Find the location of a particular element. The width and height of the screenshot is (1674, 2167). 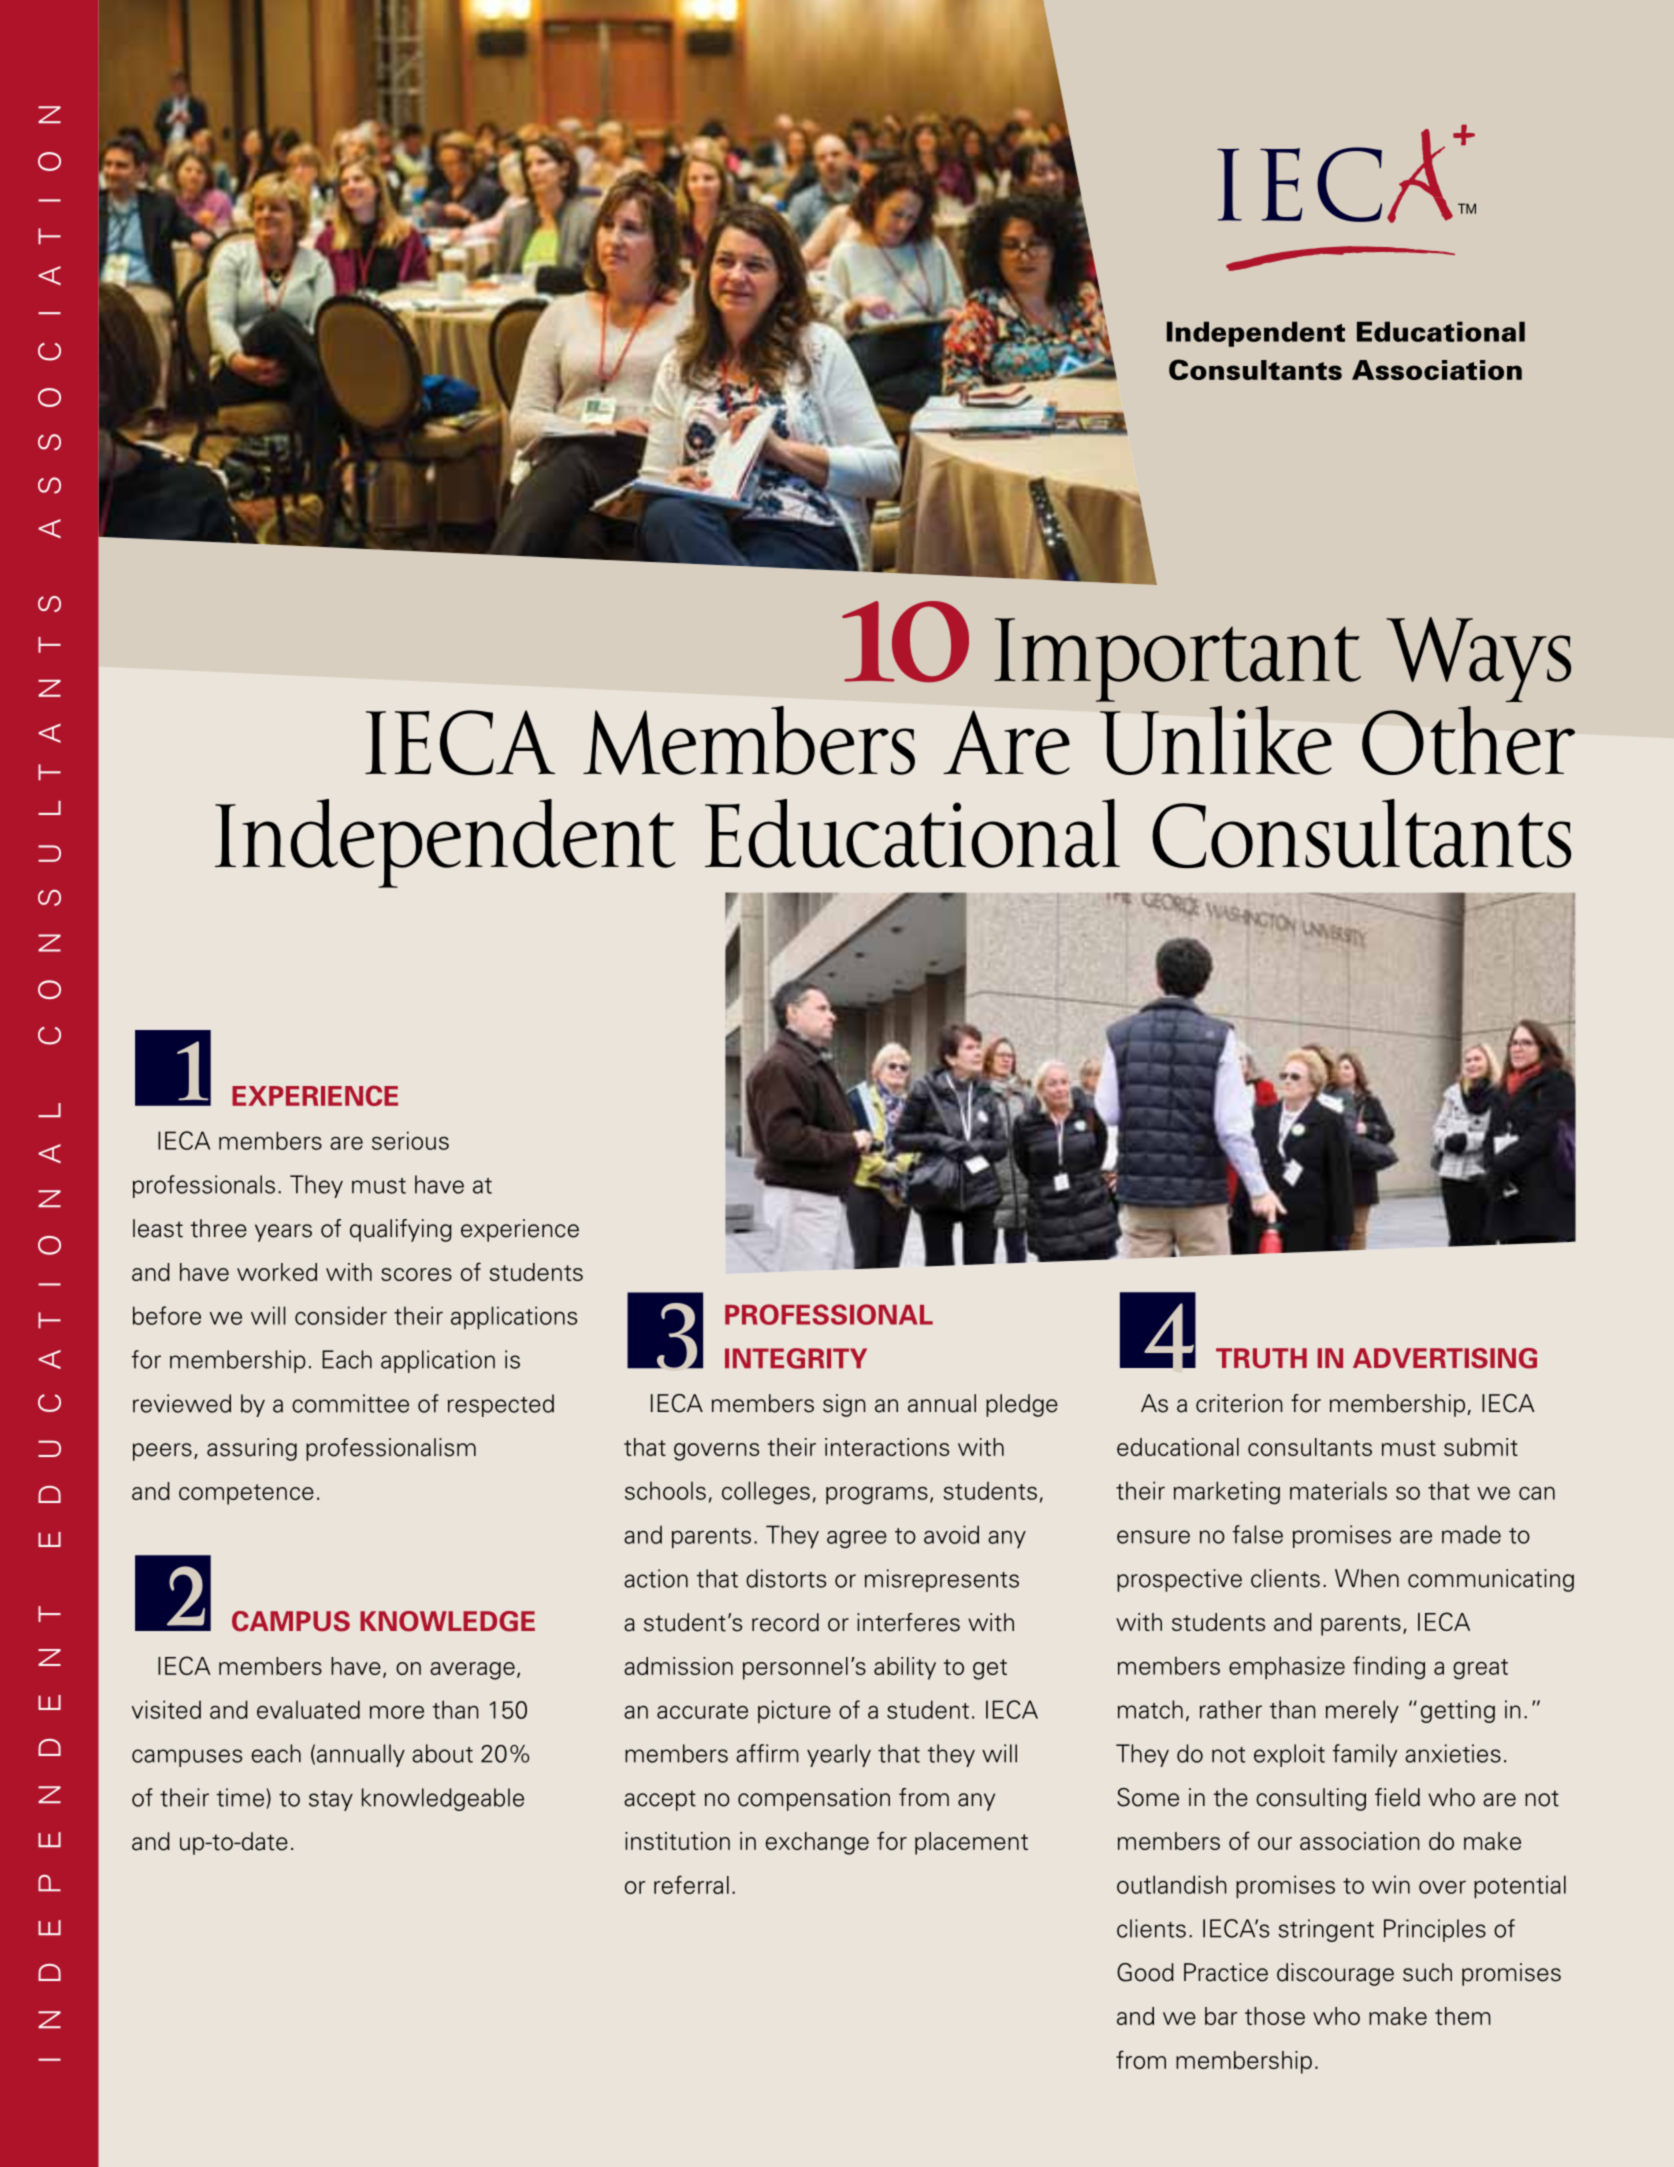

stay is located at coordinates (331, 1801).
